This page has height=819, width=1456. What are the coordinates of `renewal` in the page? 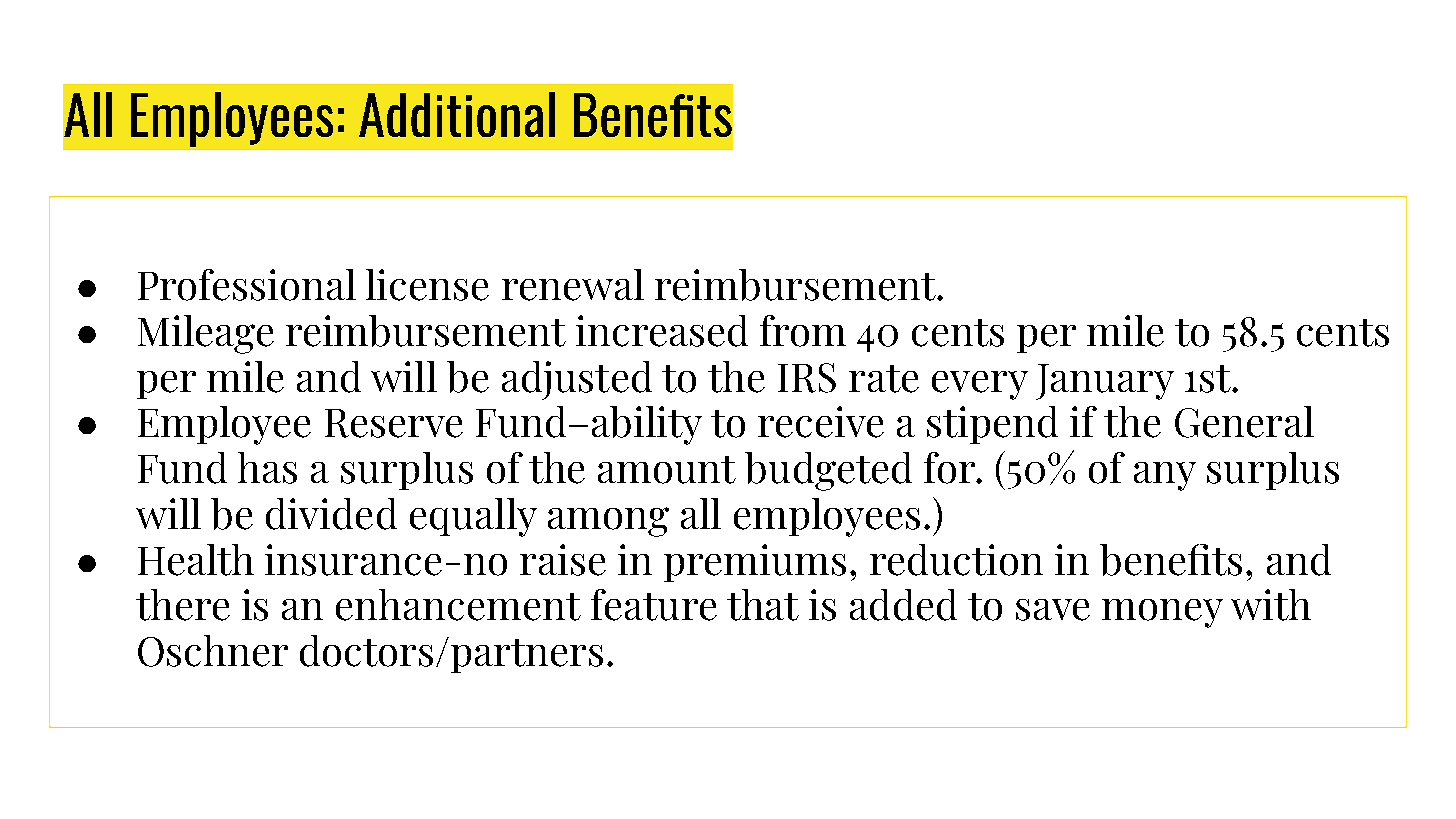 It's located at (573, 285).
